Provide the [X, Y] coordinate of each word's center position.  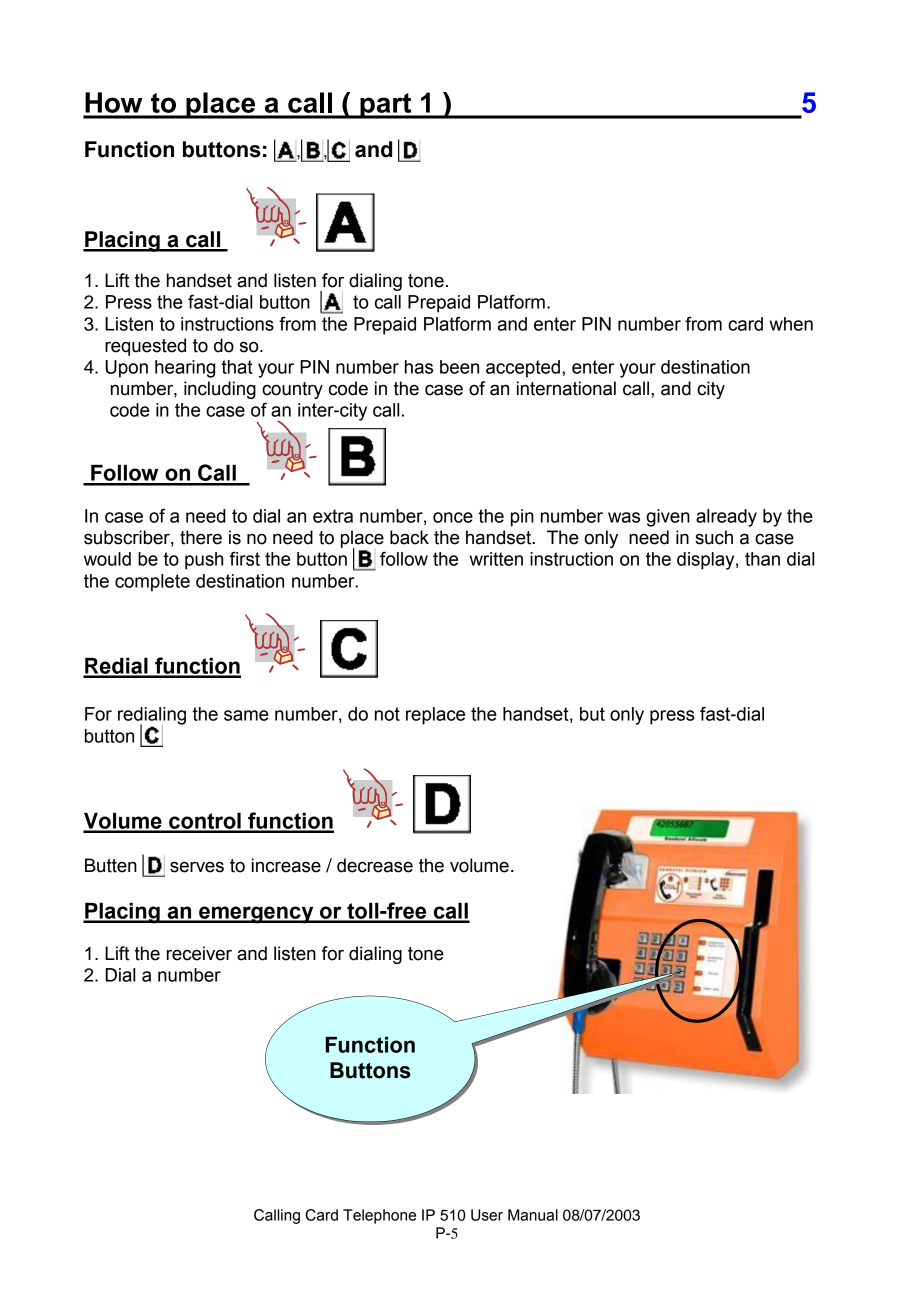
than [762, 559]
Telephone [379, 1216]
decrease [375, 865]
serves [197, 867]
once [453, 517]
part [386, 106]
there [201, 537]
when [791, 324]
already [726, 518]
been [459, 367]
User [487, 1215]
